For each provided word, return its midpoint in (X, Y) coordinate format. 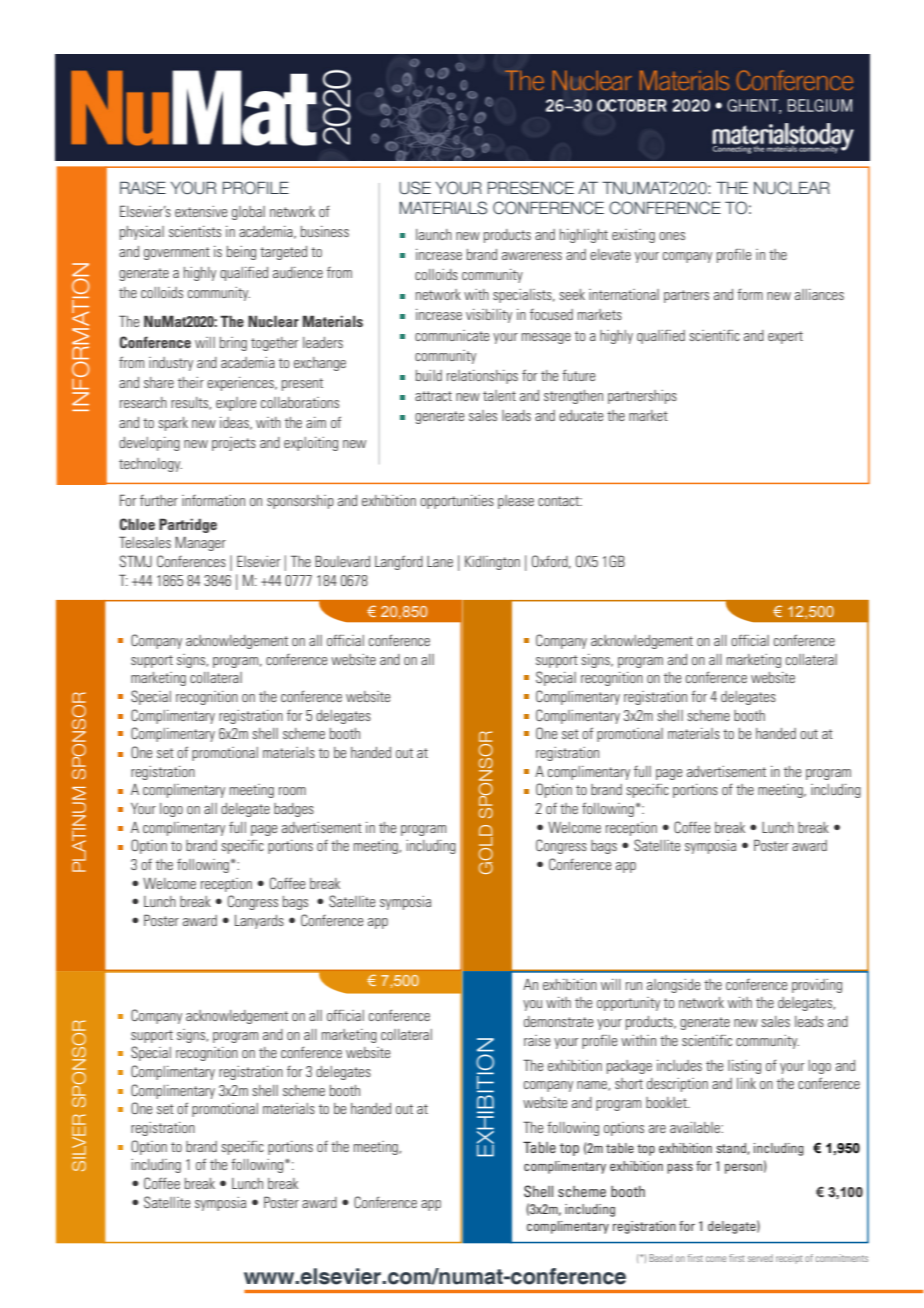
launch (434, 234)
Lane (440, 561)
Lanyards (259, 922)
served (760, 1258)
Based (660, 1258)
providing (817, 986)
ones (672, 236)
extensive (201, 211)
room (292, 791)
